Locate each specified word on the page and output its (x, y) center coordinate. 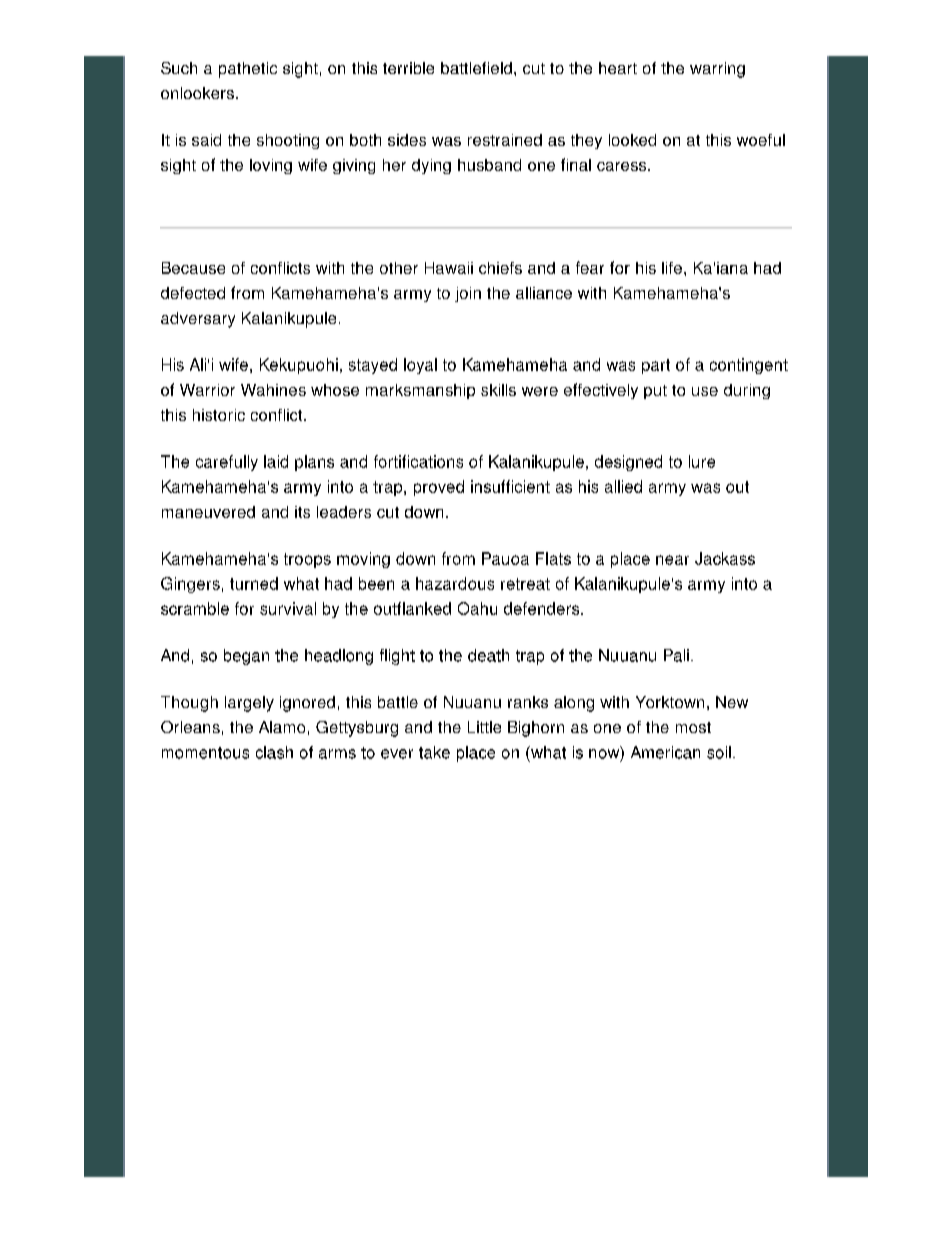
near (672, 560)
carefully (227, 463)
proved (439, 488)
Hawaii (449, 268)
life (672, 268)
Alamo (282, 727)
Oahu (477, 608)
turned (254, 583)
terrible (408, 68)
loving (271, 166)
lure (702, 461)
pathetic (248, 70)
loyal (420, 366)
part (656, 366)
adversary (198, 320)
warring (717, 70)
